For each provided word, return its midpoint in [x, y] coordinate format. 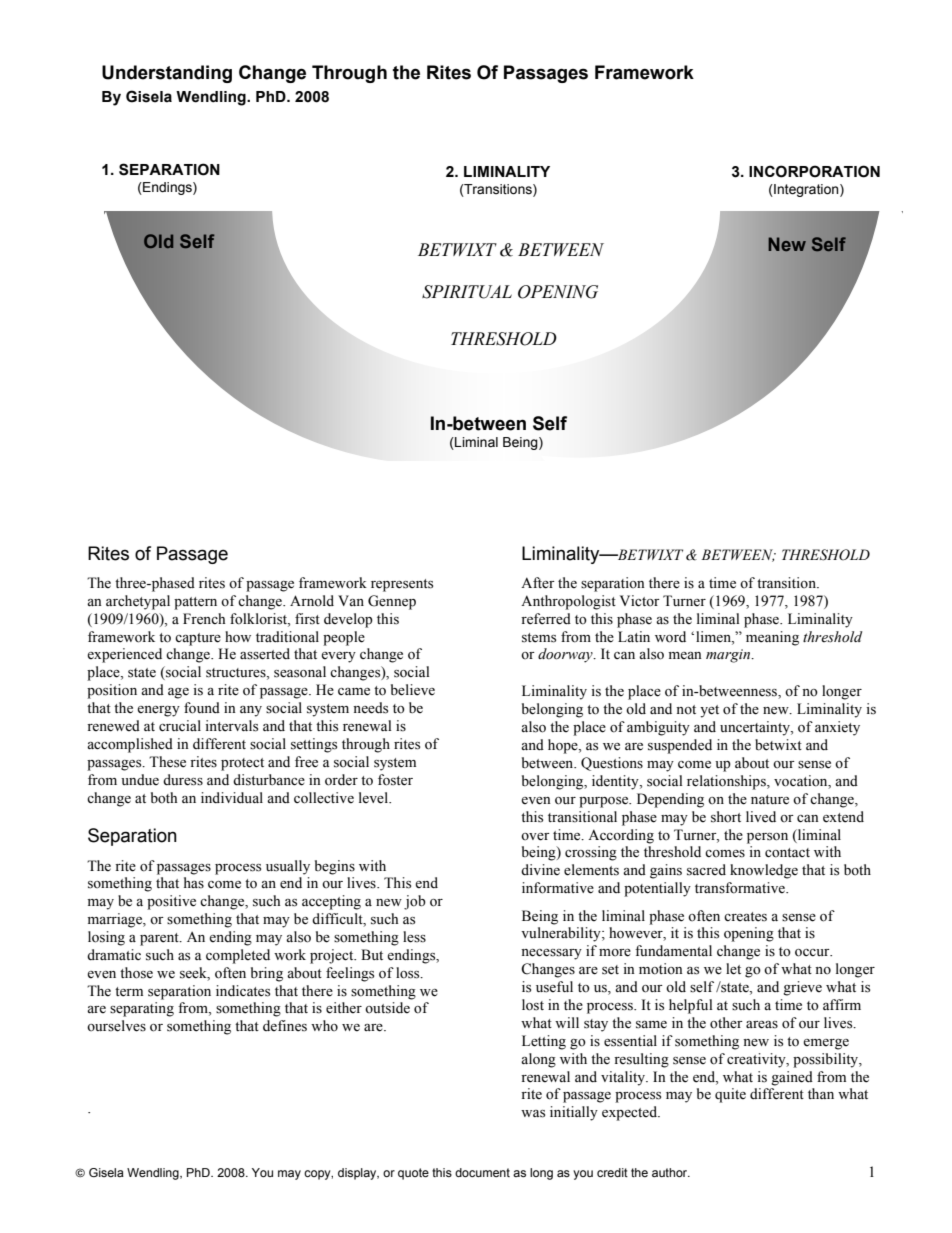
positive [171, 902]
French [204, 619]
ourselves [116, 1026]
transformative [741, 888]
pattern [195, 603]
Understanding [167, 74]
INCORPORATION [814, 171]
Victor [640, 600]
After [538, 583]
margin [729, 656]
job [415, 902]
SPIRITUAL [467, 292]
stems [539, 638]
